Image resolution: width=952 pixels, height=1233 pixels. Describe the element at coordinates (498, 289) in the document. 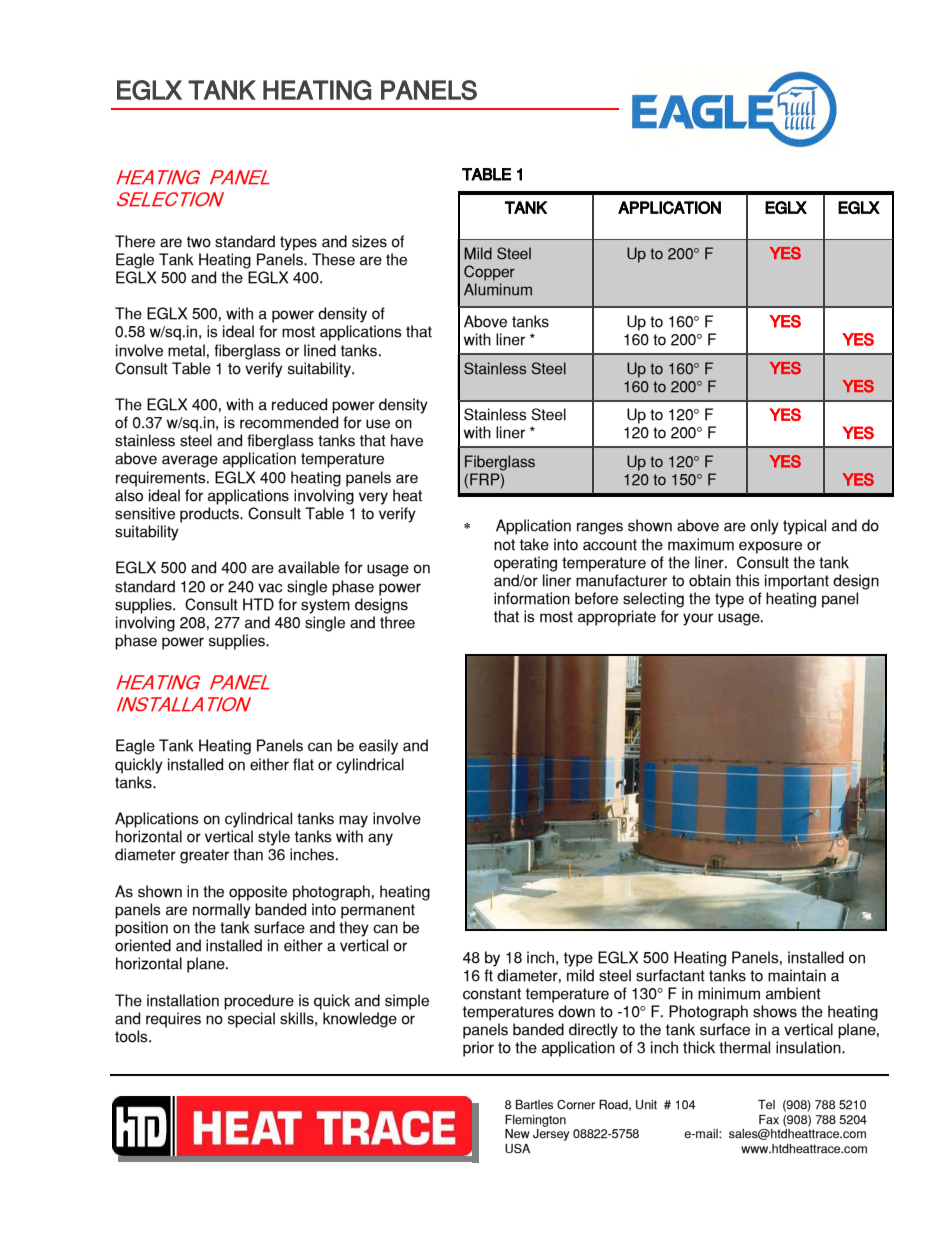

I see `Aluminum` at that location.
